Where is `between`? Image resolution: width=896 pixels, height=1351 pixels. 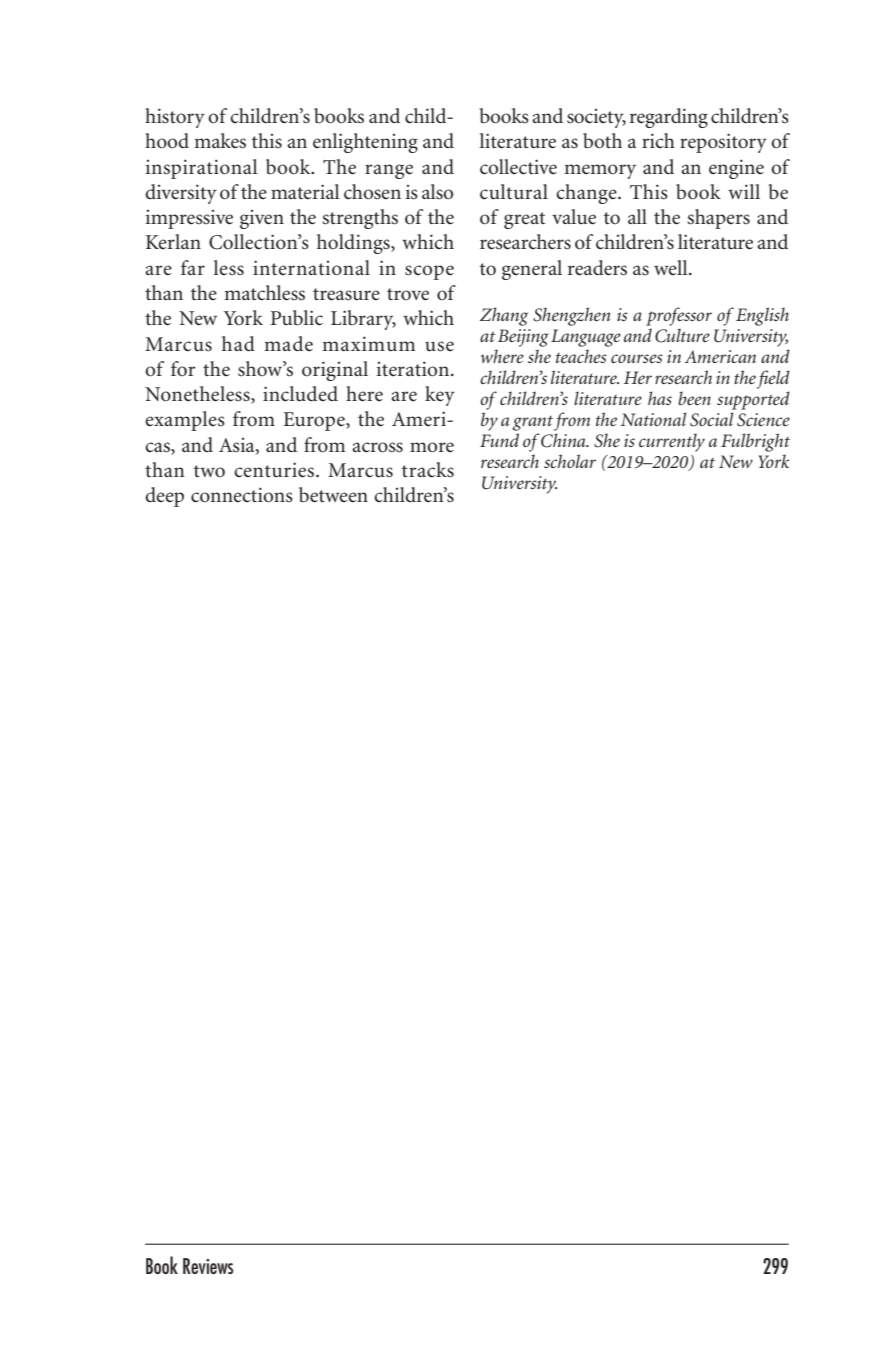 between is located at coordinates (333, 495).
